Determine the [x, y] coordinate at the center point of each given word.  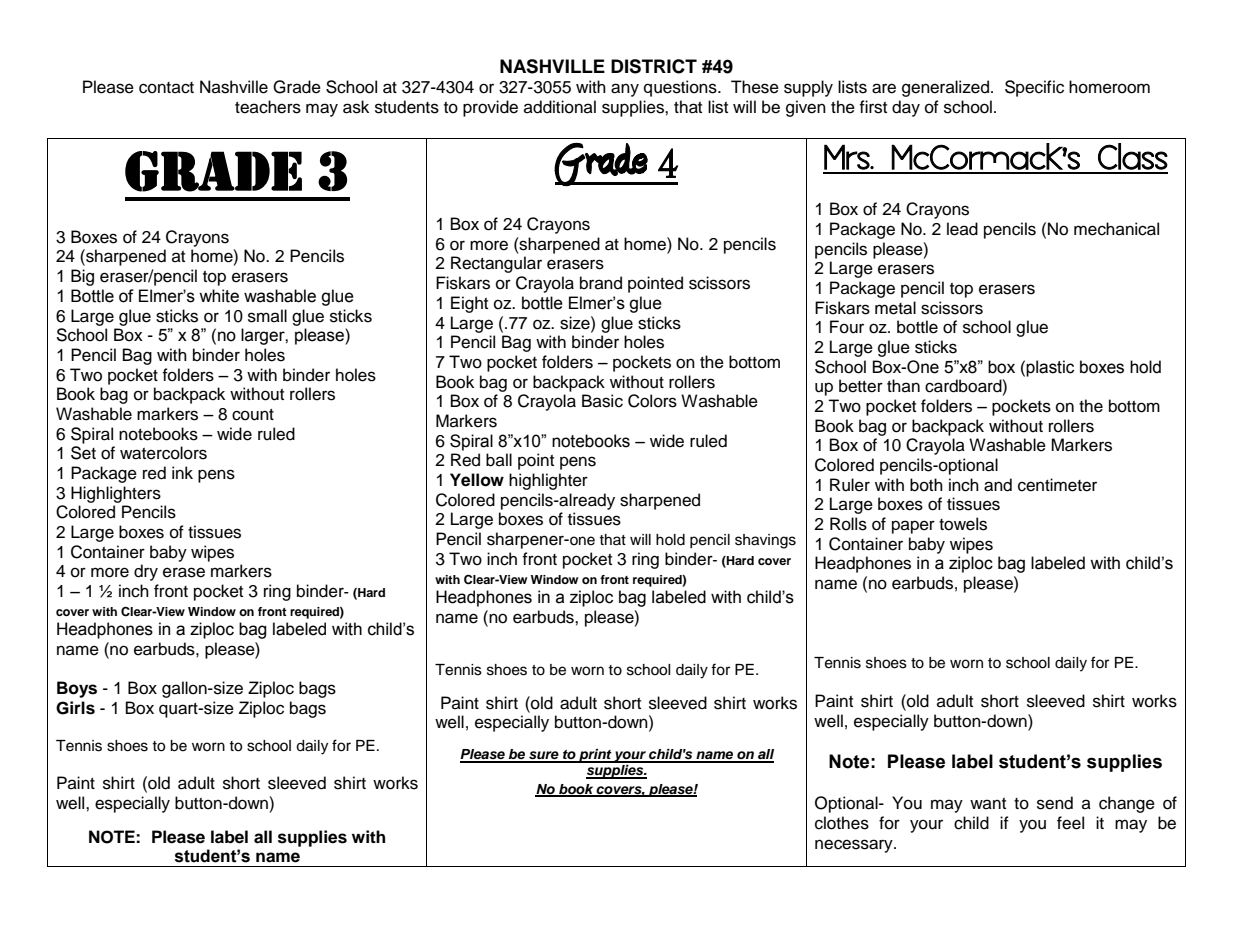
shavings [765, 541]
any [625, 90]
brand [601, 283]
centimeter [1057, 485]
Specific [1034, 88]
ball [499, 460]
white [219, 296]
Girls [75, 708]
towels [963, 524]
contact [166, 88]
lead [962, 229]
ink [182, 472]
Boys [77, 689]
